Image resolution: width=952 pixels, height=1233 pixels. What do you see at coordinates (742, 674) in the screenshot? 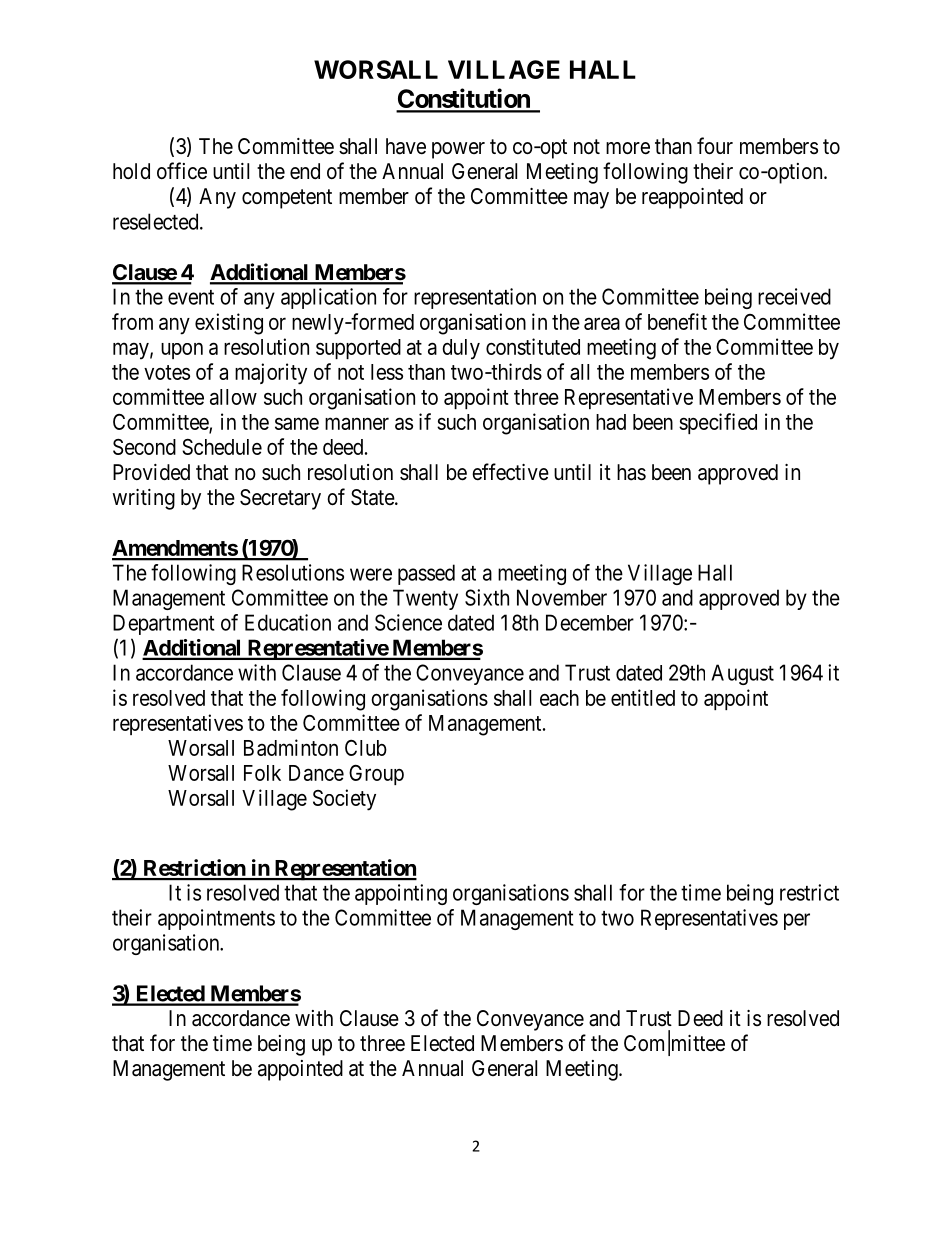
I see `August` at bounding box center [742, 674].
